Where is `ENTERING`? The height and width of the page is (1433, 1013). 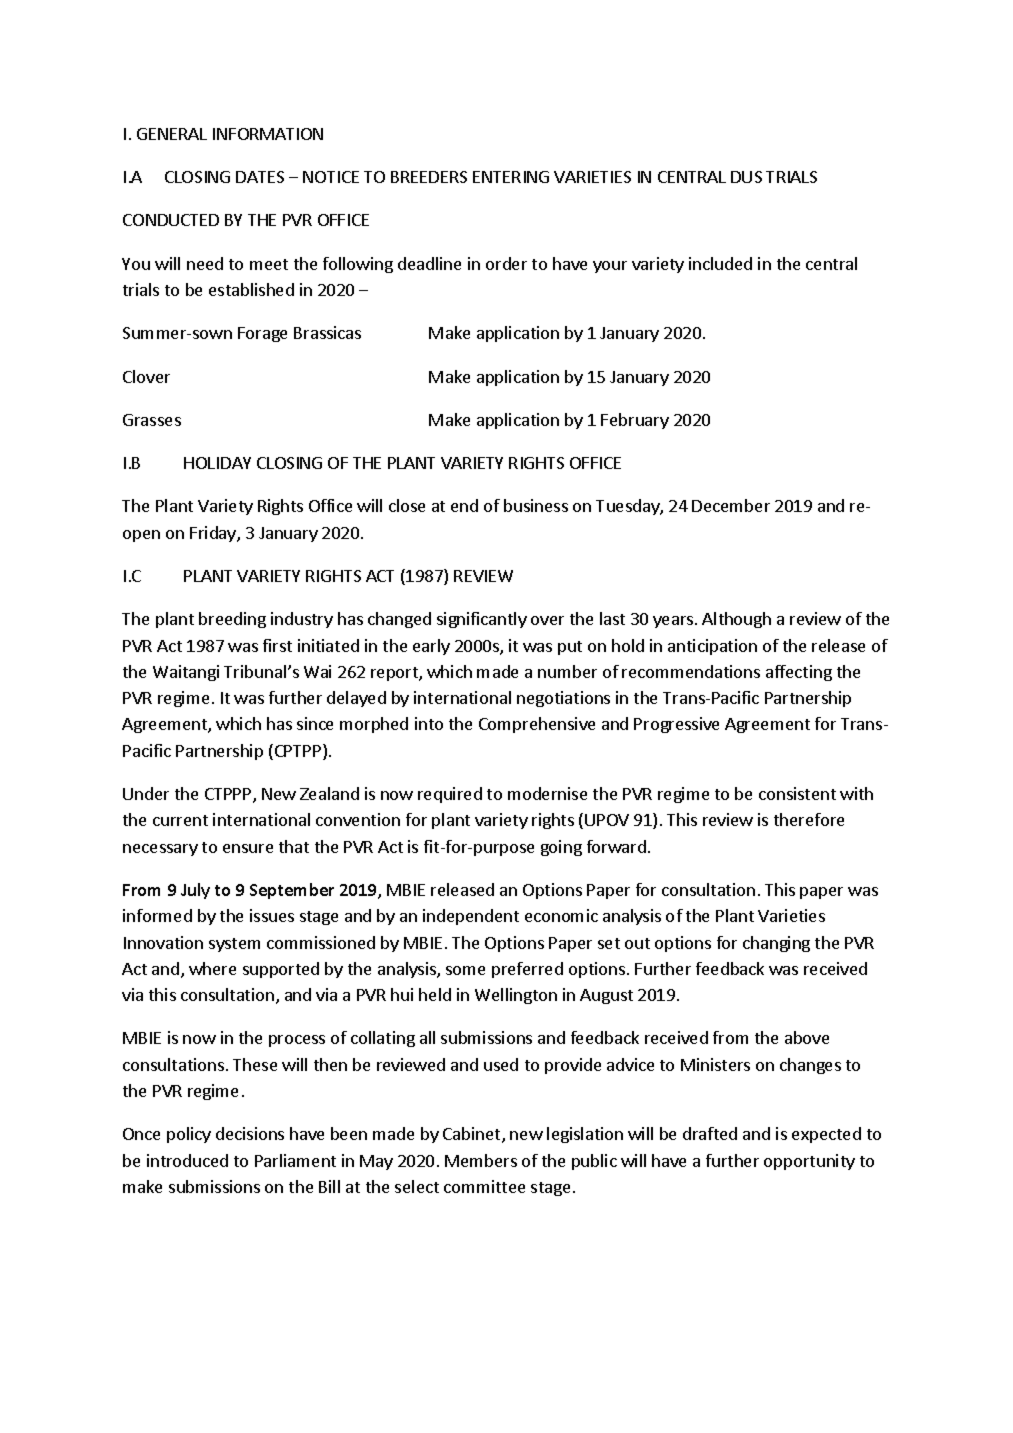
ENTERING is located at coordinates (511, 177).
